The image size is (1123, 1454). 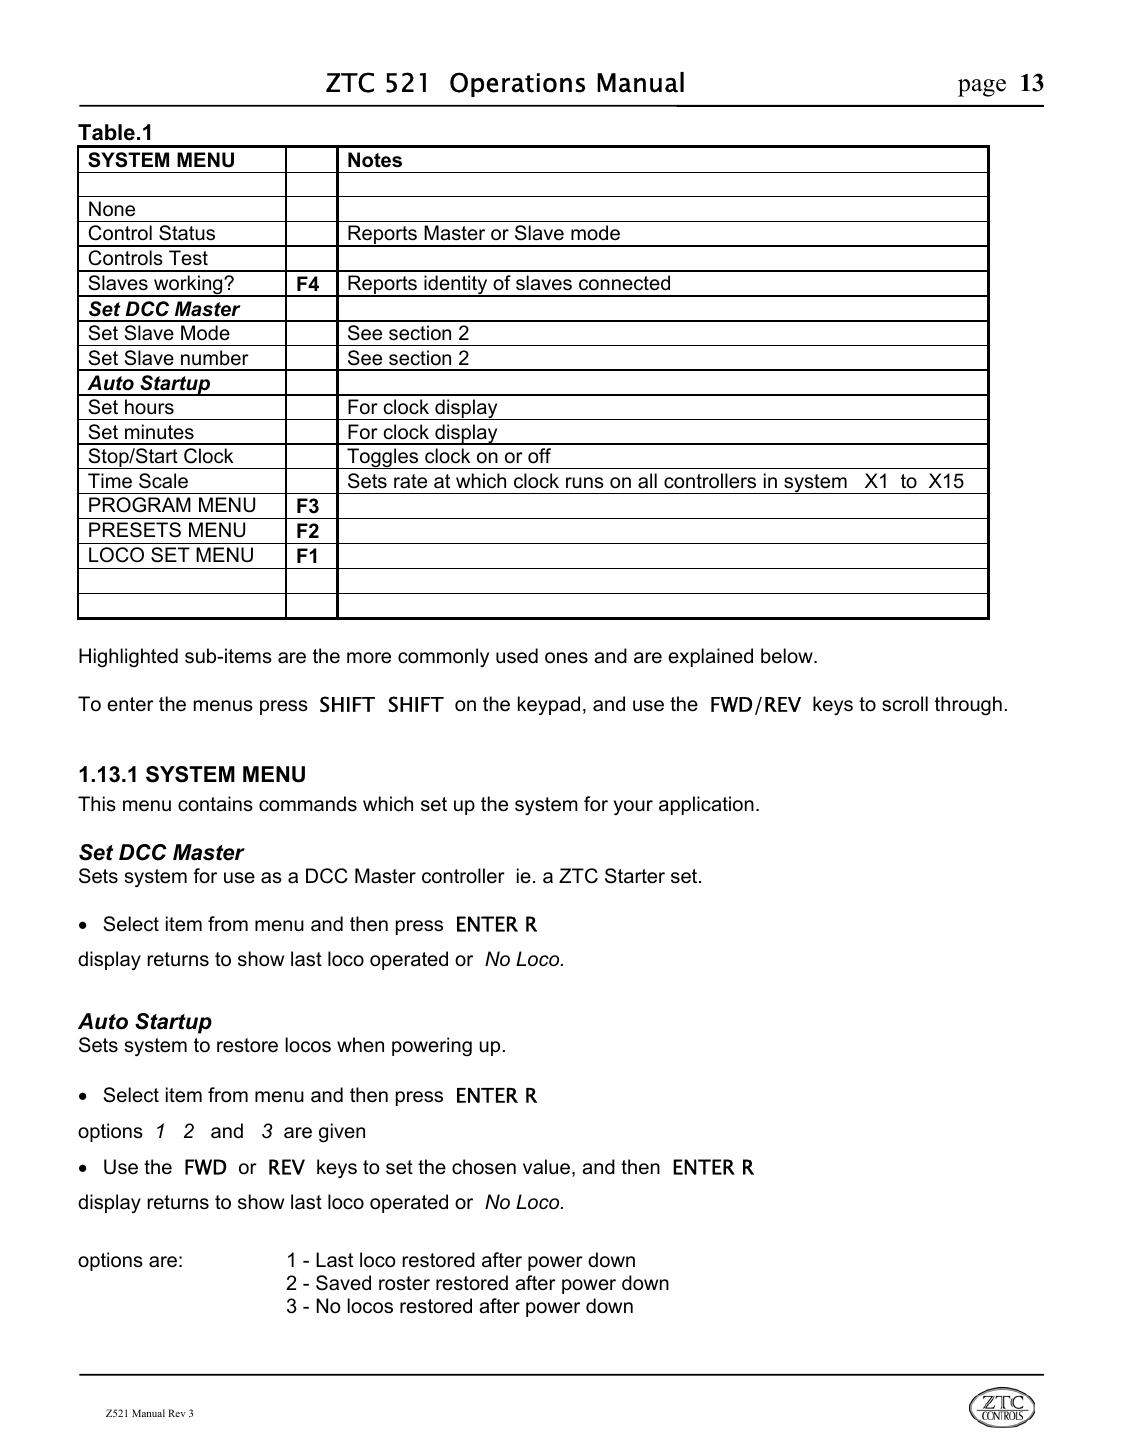 I want to click on when, so click(x=360, y=1045).
